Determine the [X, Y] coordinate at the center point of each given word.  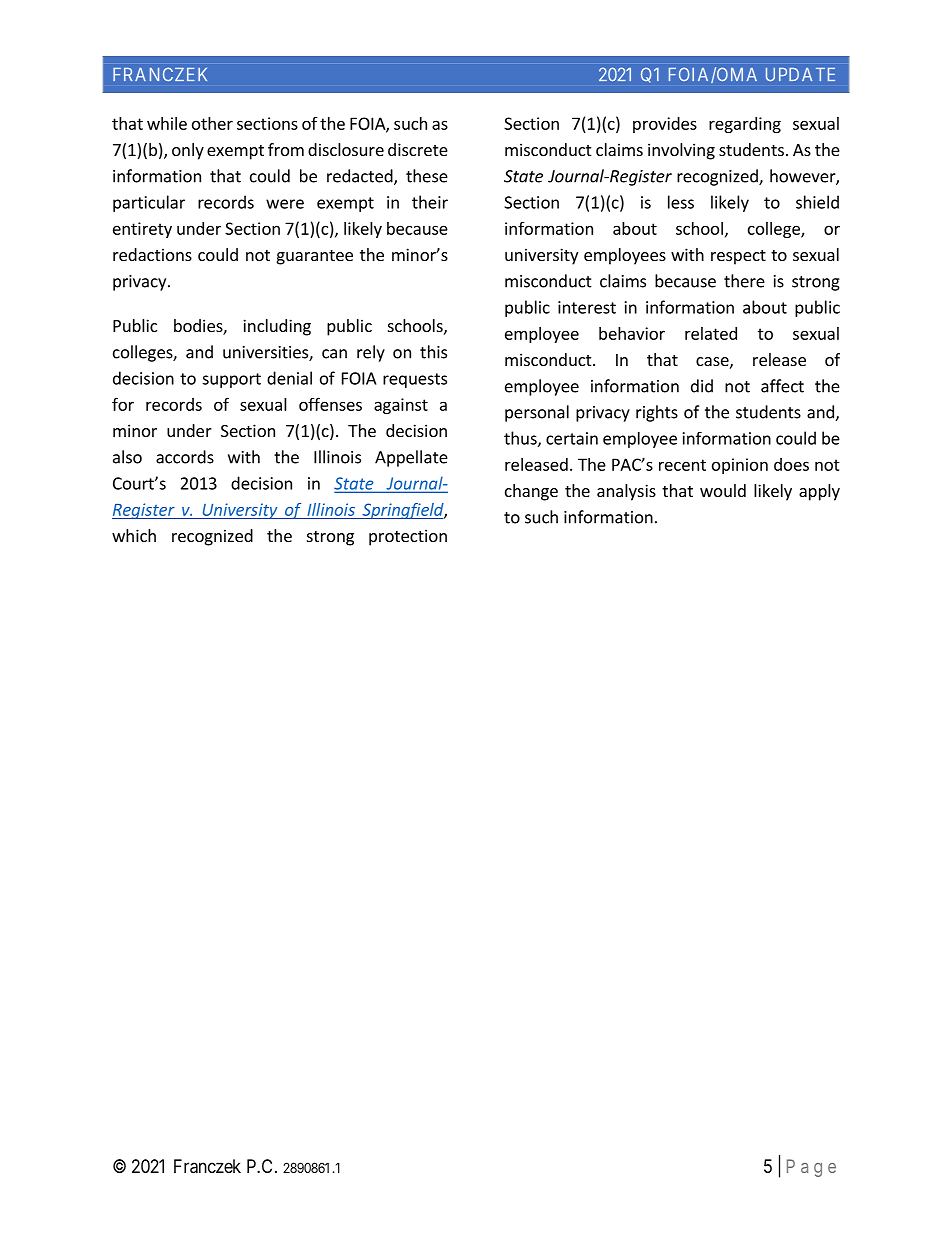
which [134, 535]
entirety [142, 230]
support [231, 380]
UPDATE [800, 75]
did [702, 386]
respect [738, 257]
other [212, 123]
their [430, 202]
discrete [418, 149]
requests [415, 380]
